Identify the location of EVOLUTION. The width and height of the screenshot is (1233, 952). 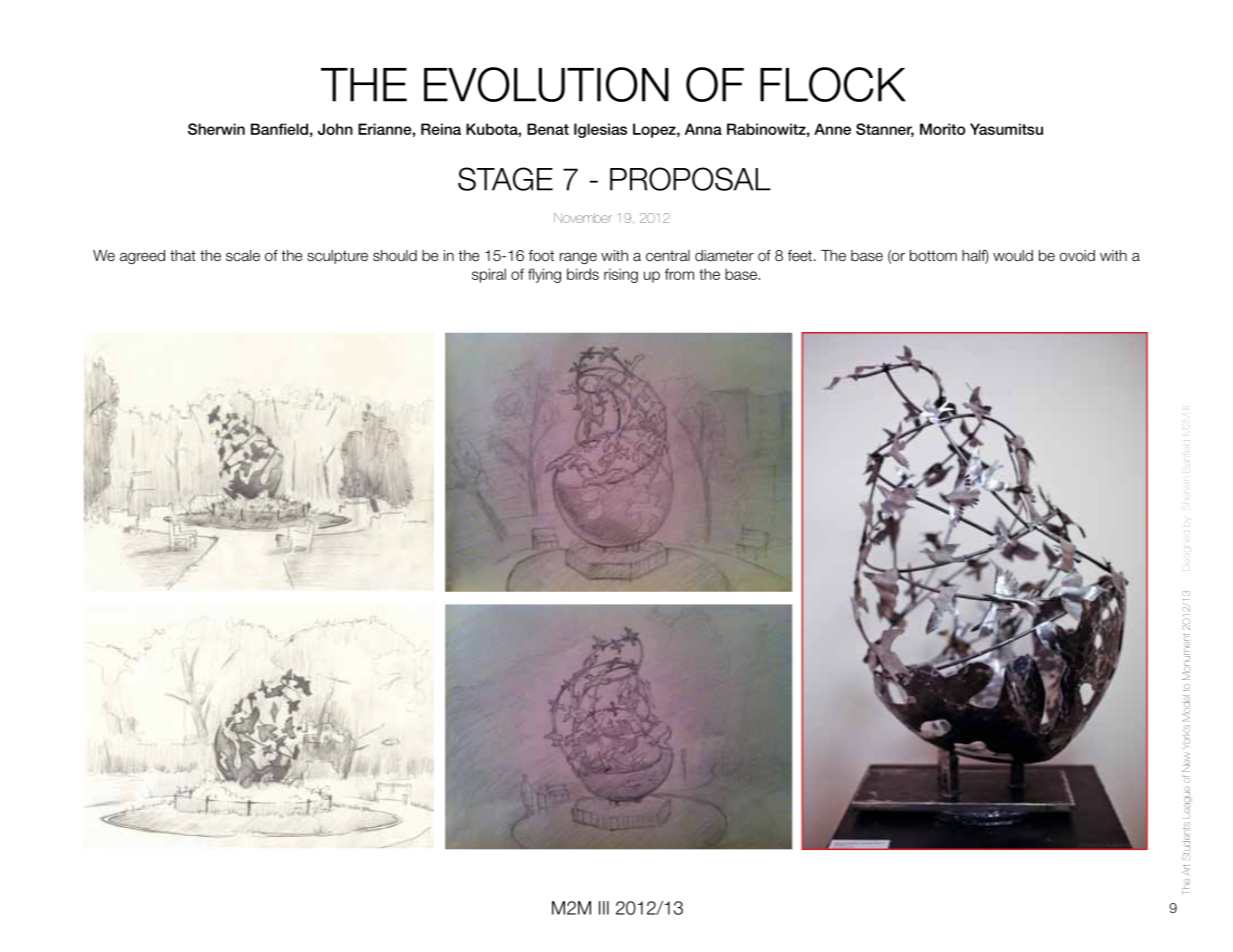
(546, 84).
